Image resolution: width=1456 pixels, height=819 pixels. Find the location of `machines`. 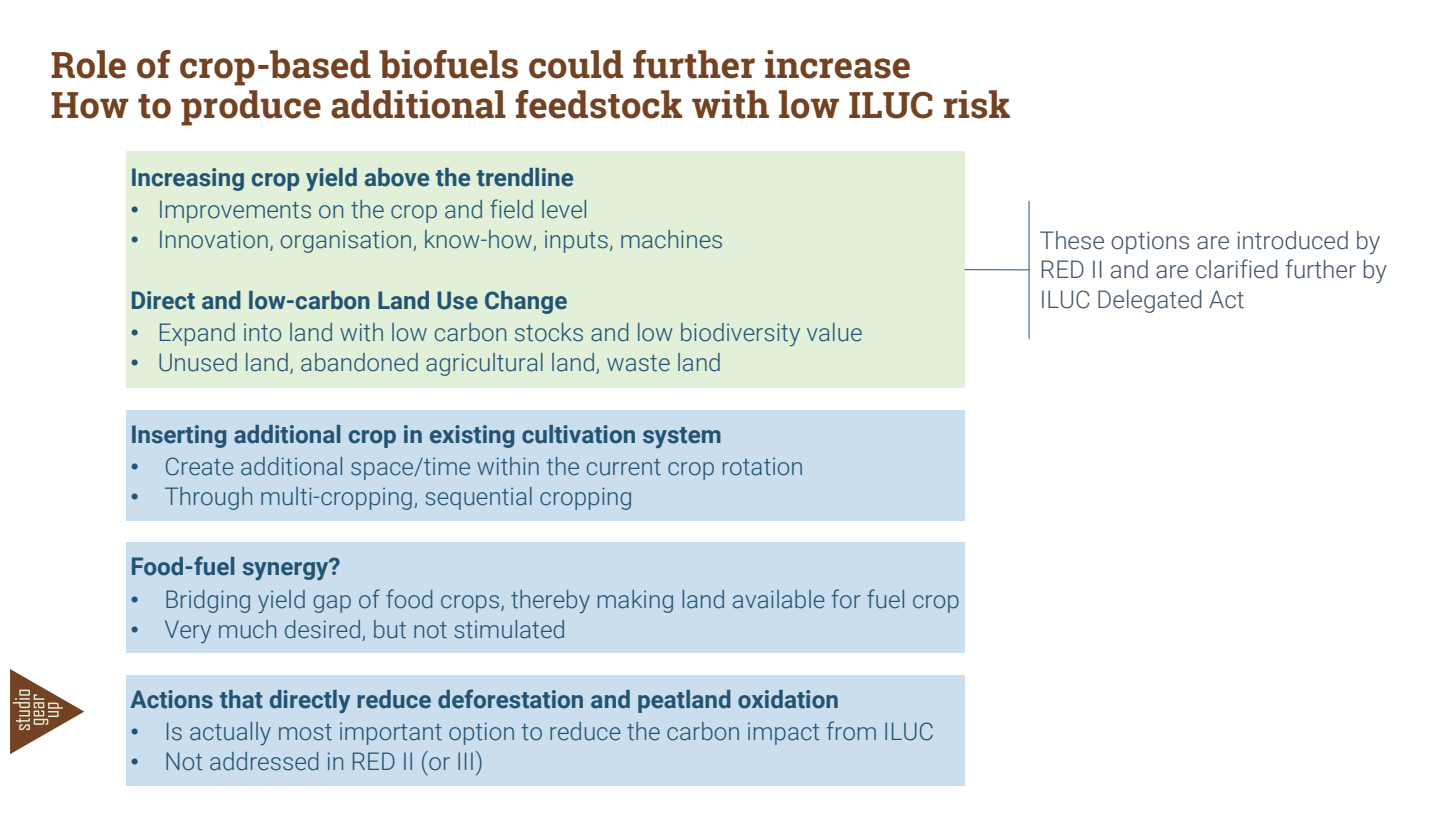

machines is located at coordinates (671, 239).
